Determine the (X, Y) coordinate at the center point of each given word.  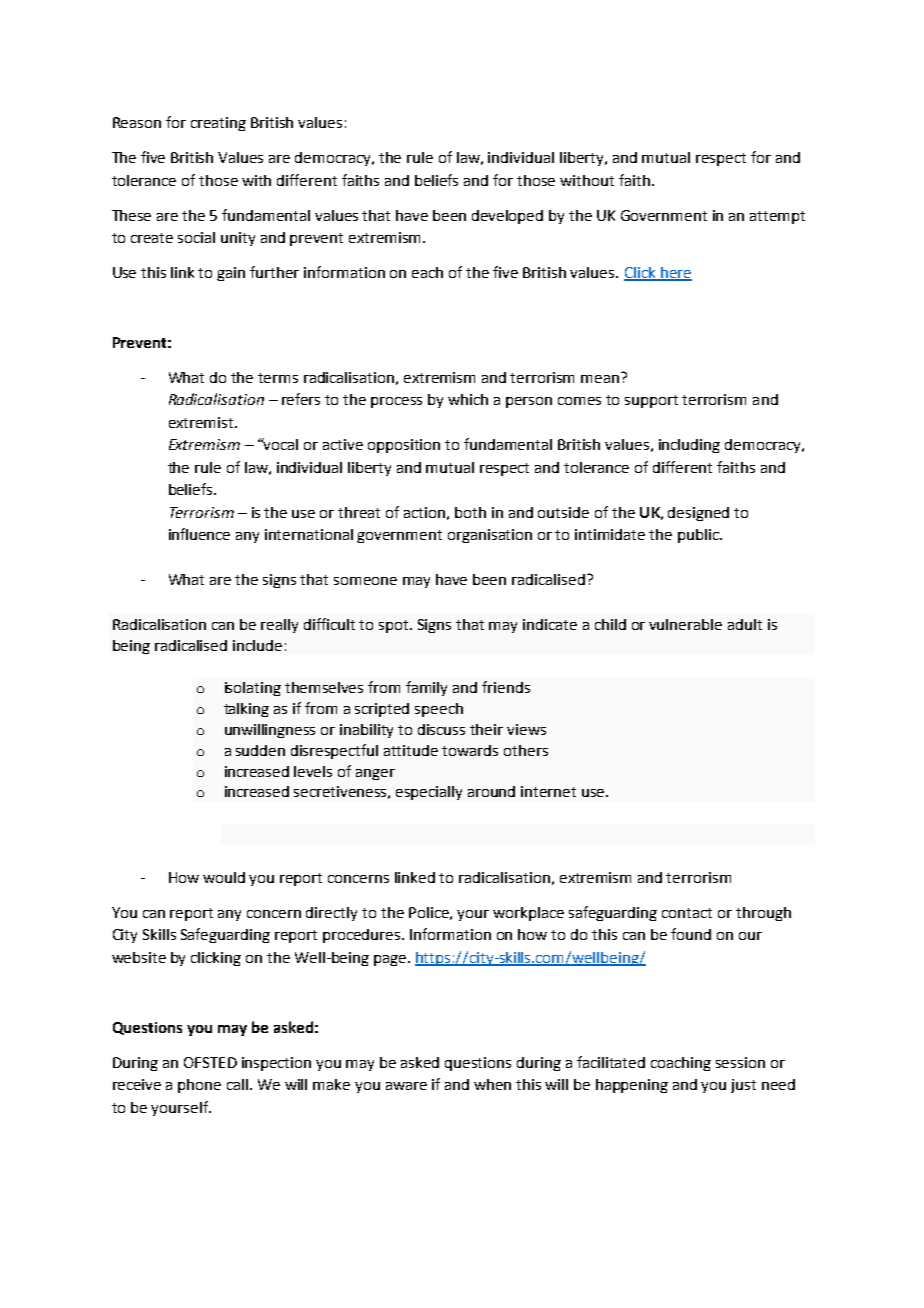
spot (395, 626)
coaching (681, 1064)
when (492, 1084)
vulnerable (685, 624)
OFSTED (210, 1062)
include (257, 645)
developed (507, 217)
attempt (777, 217)
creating (218, 124)
